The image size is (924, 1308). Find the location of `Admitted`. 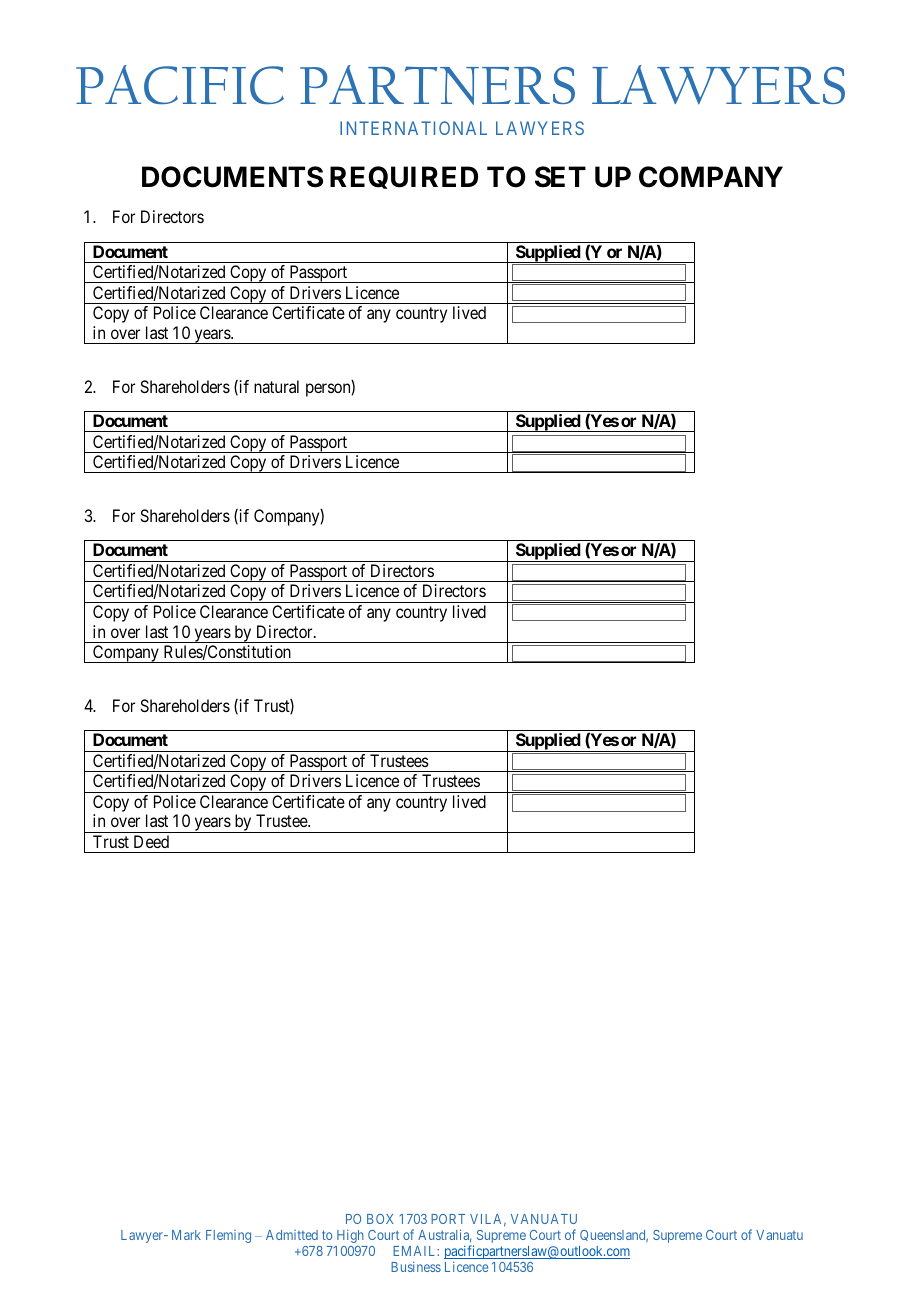

Admitted is located at coordinates (292, 1235).
